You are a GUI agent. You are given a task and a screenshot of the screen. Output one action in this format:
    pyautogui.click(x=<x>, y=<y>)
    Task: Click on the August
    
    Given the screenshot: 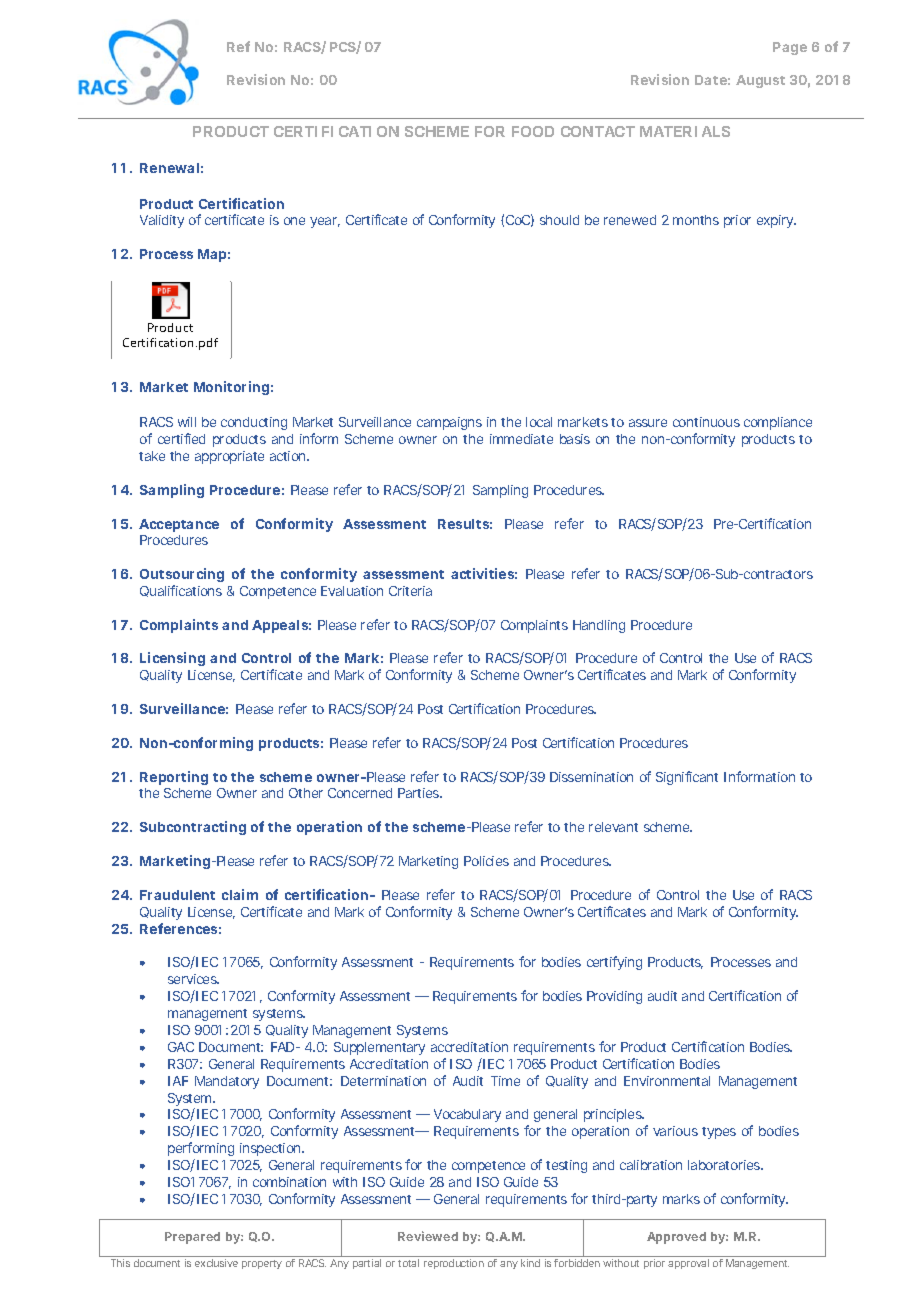 What is the action you would take?
    pyautogui.click(x=760, y=81)
